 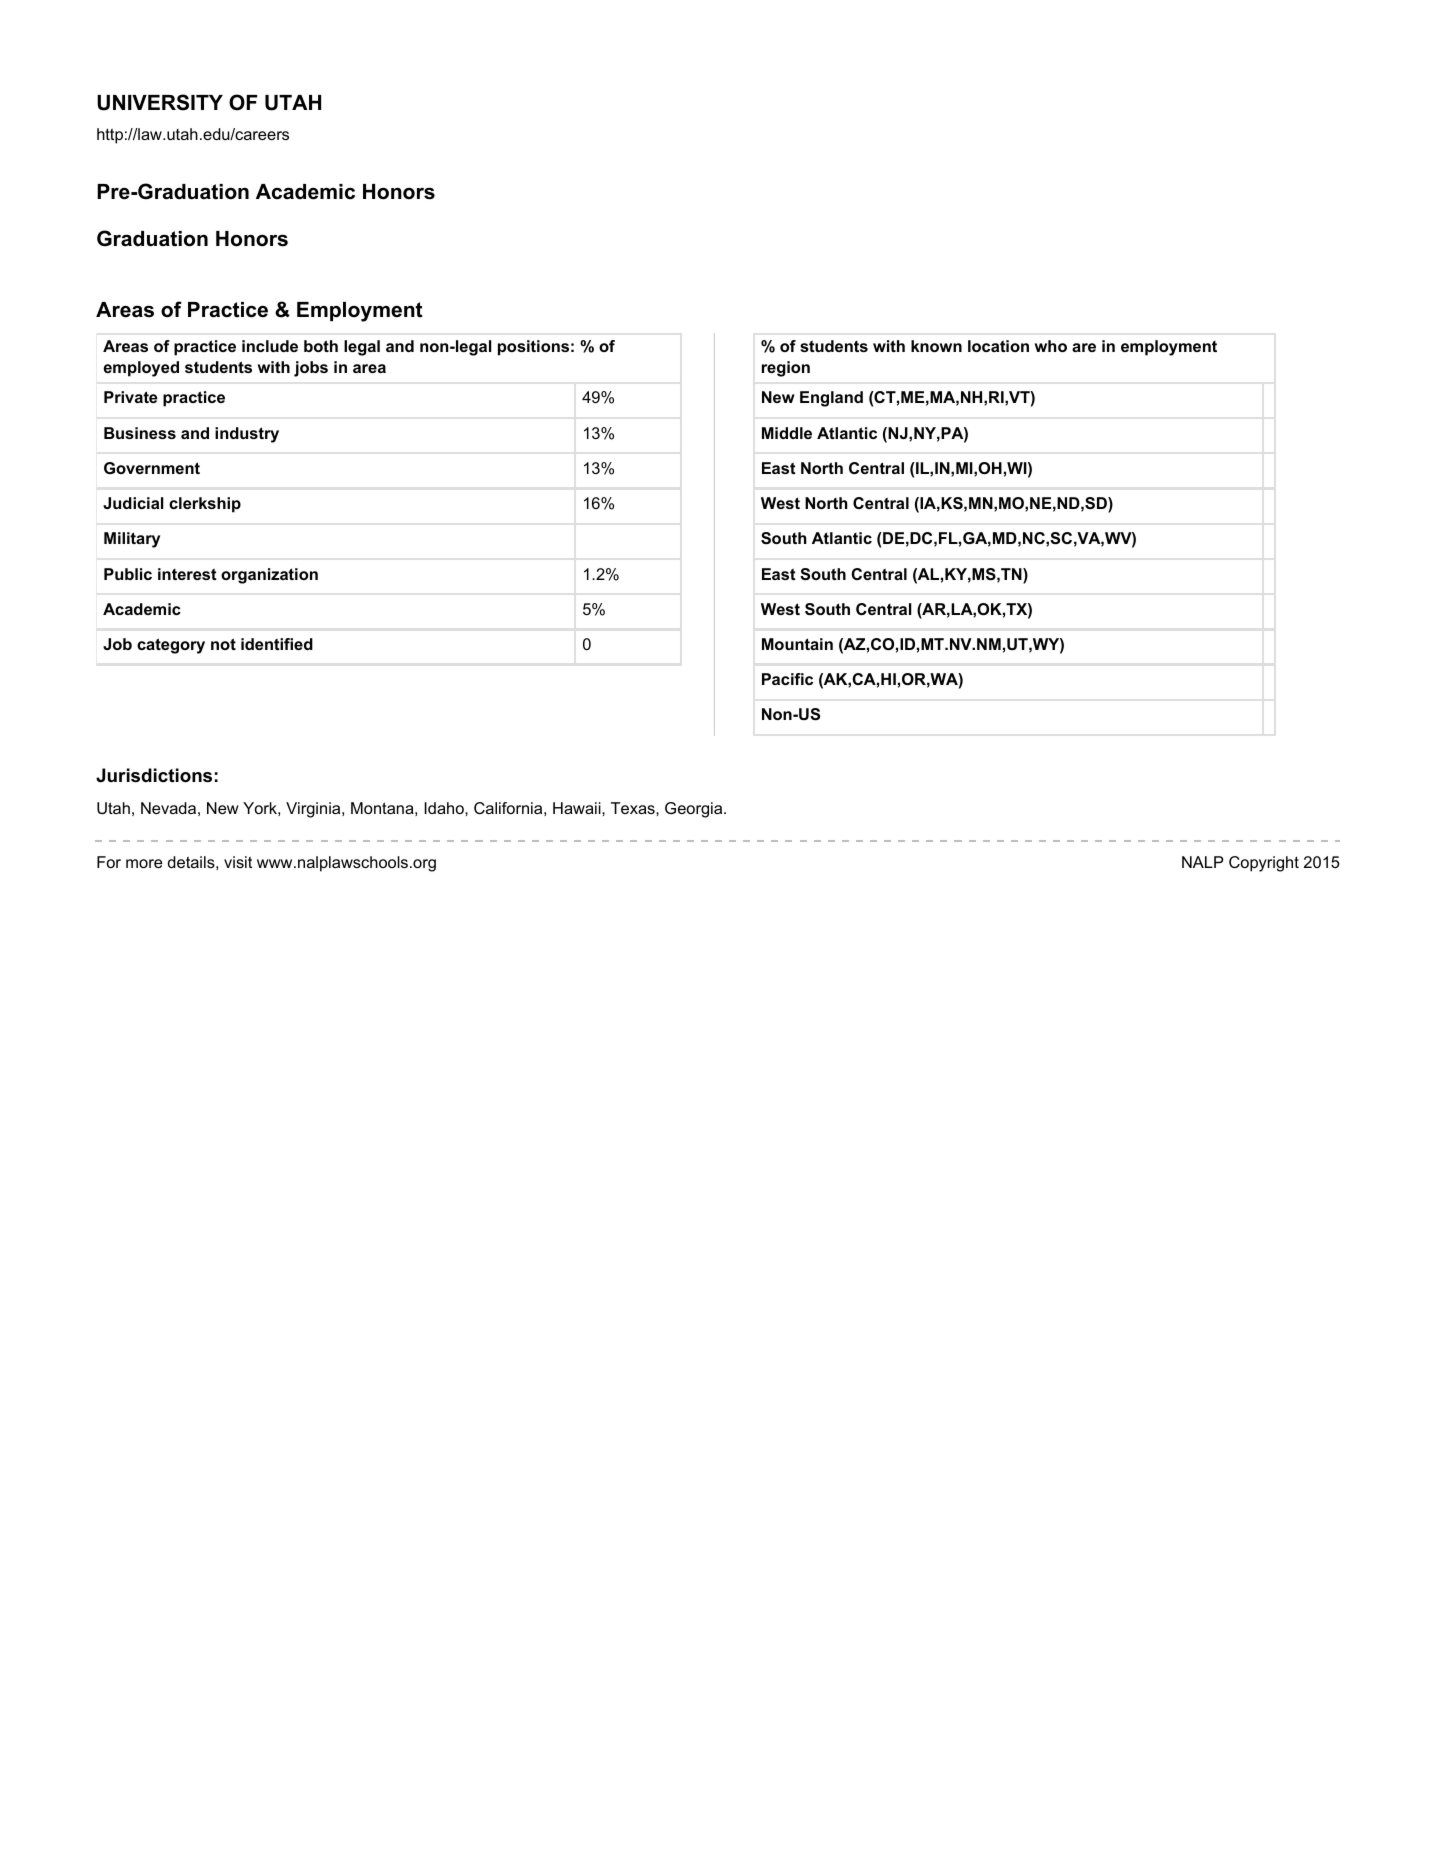 What do you see at coordinates (270, 346) in the screenshot?
I see `include` at bounding box center [270, 346].
